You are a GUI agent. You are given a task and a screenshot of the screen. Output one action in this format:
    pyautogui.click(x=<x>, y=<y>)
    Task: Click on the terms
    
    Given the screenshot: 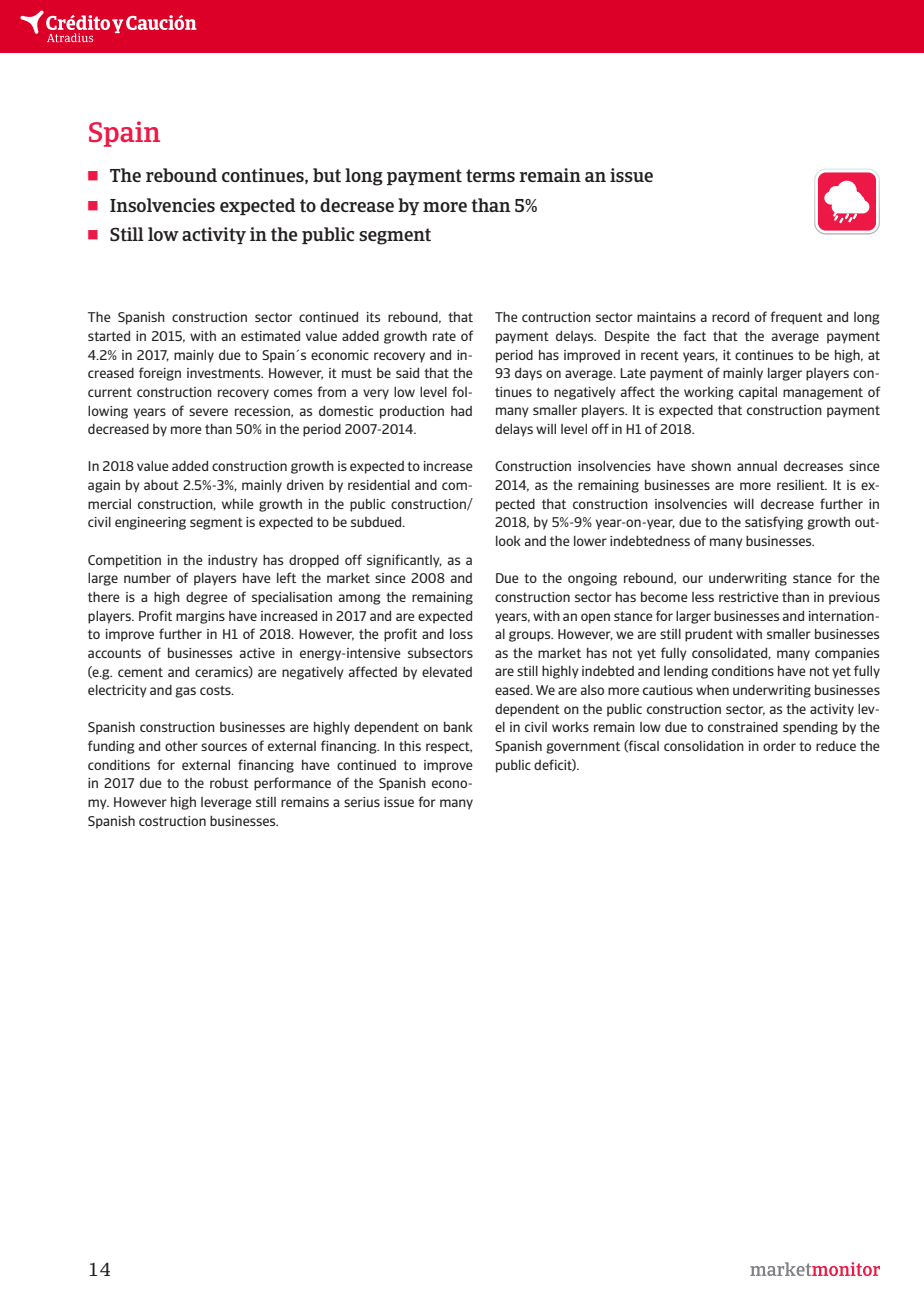 What is the action you would take?
    pyautogui.click(x=490, y=175)
